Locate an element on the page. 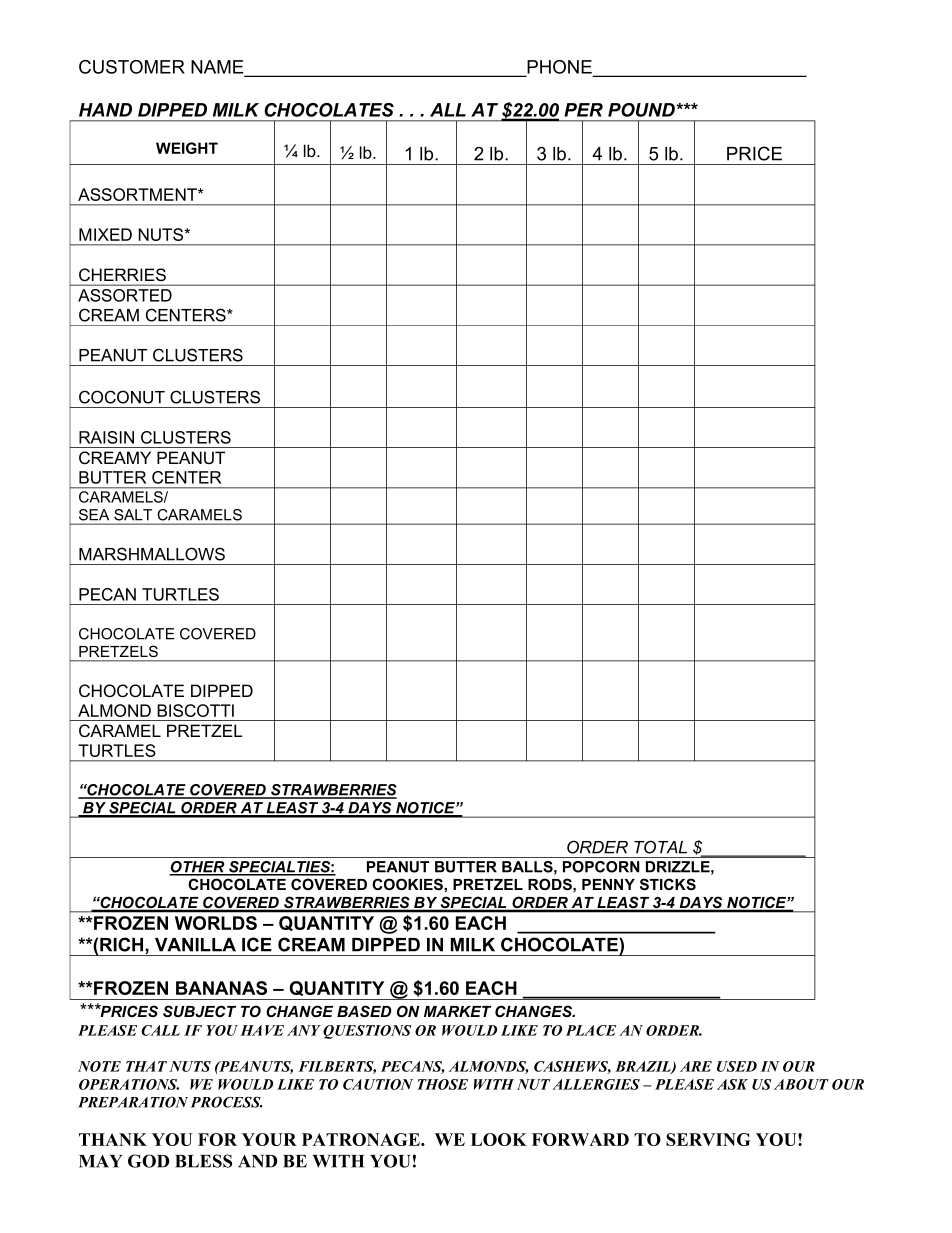 Image resolution: width=952 pixels, height=1233 pixels. SERVING is located at coordinates (708, 1139).
